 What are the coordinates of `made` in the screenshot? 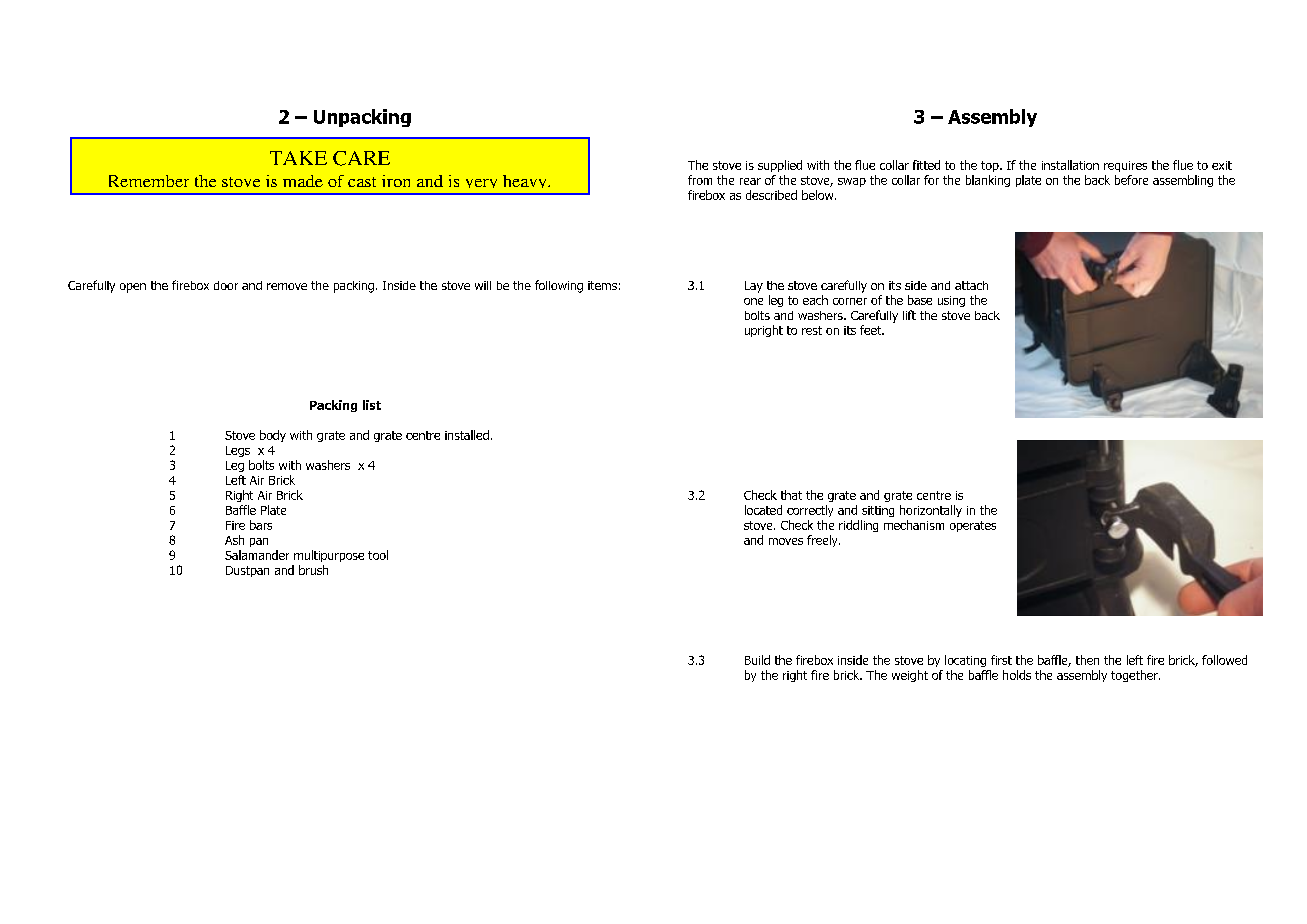 It's located at (303, 181).
